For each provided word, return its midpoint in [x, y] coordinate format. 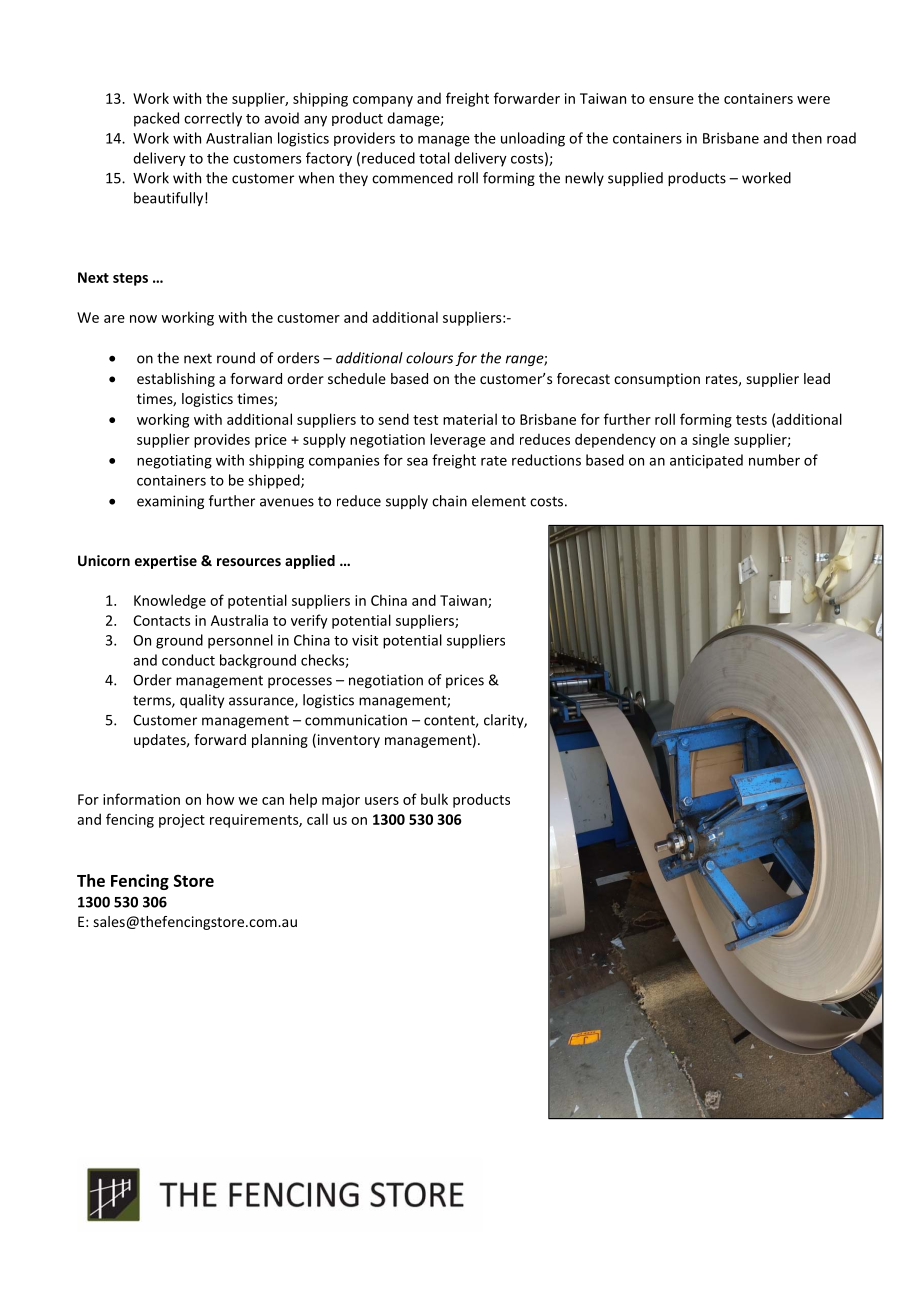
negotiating [174, 462]
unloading [533, 139]
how [220, 799]
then [807, 138]
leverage [458, 440]
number [774, 460]
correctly [213, 119]
